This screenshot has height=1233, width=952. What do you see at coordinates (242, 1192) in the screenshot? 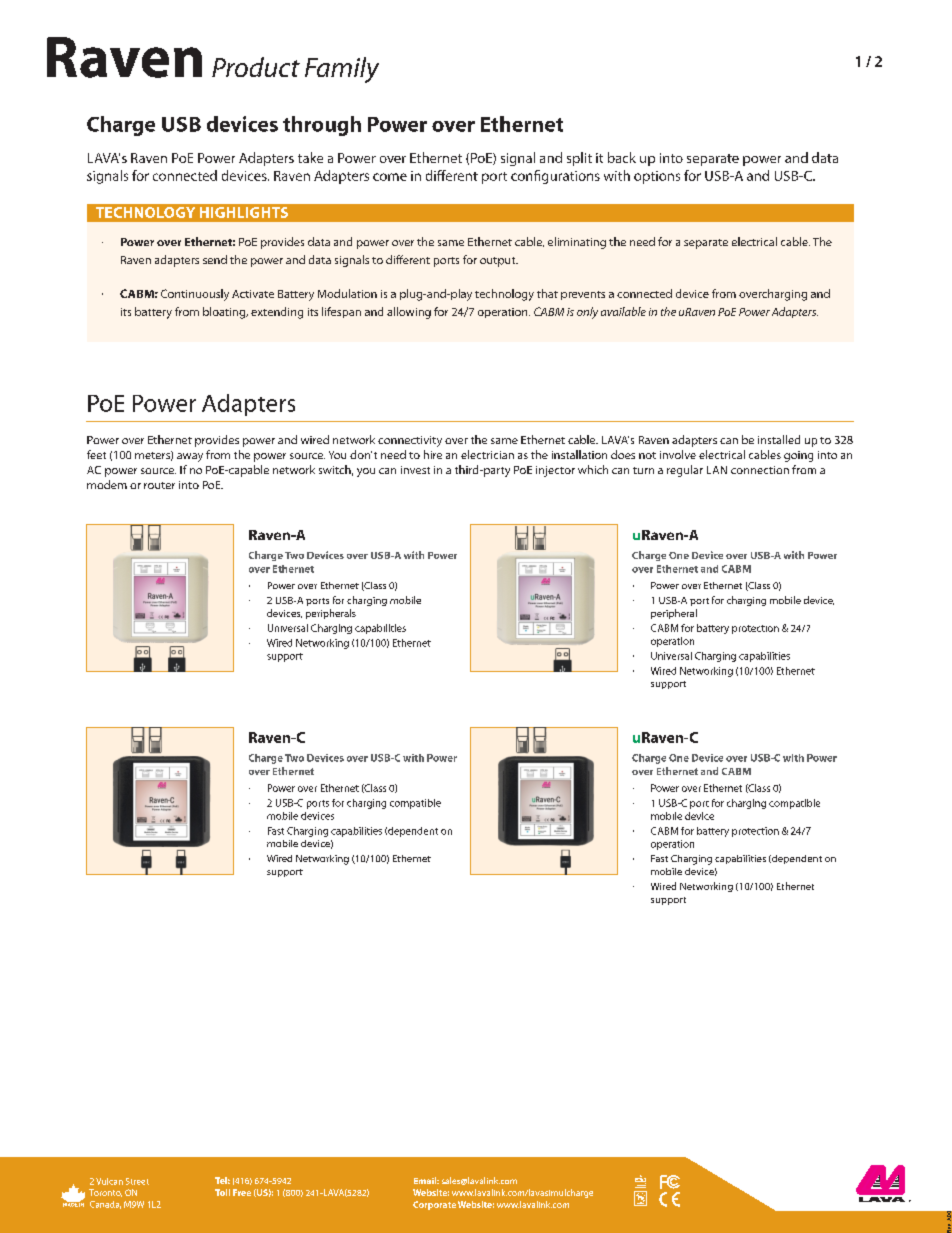
I see `Free` at bounding box center [242, 1192].
